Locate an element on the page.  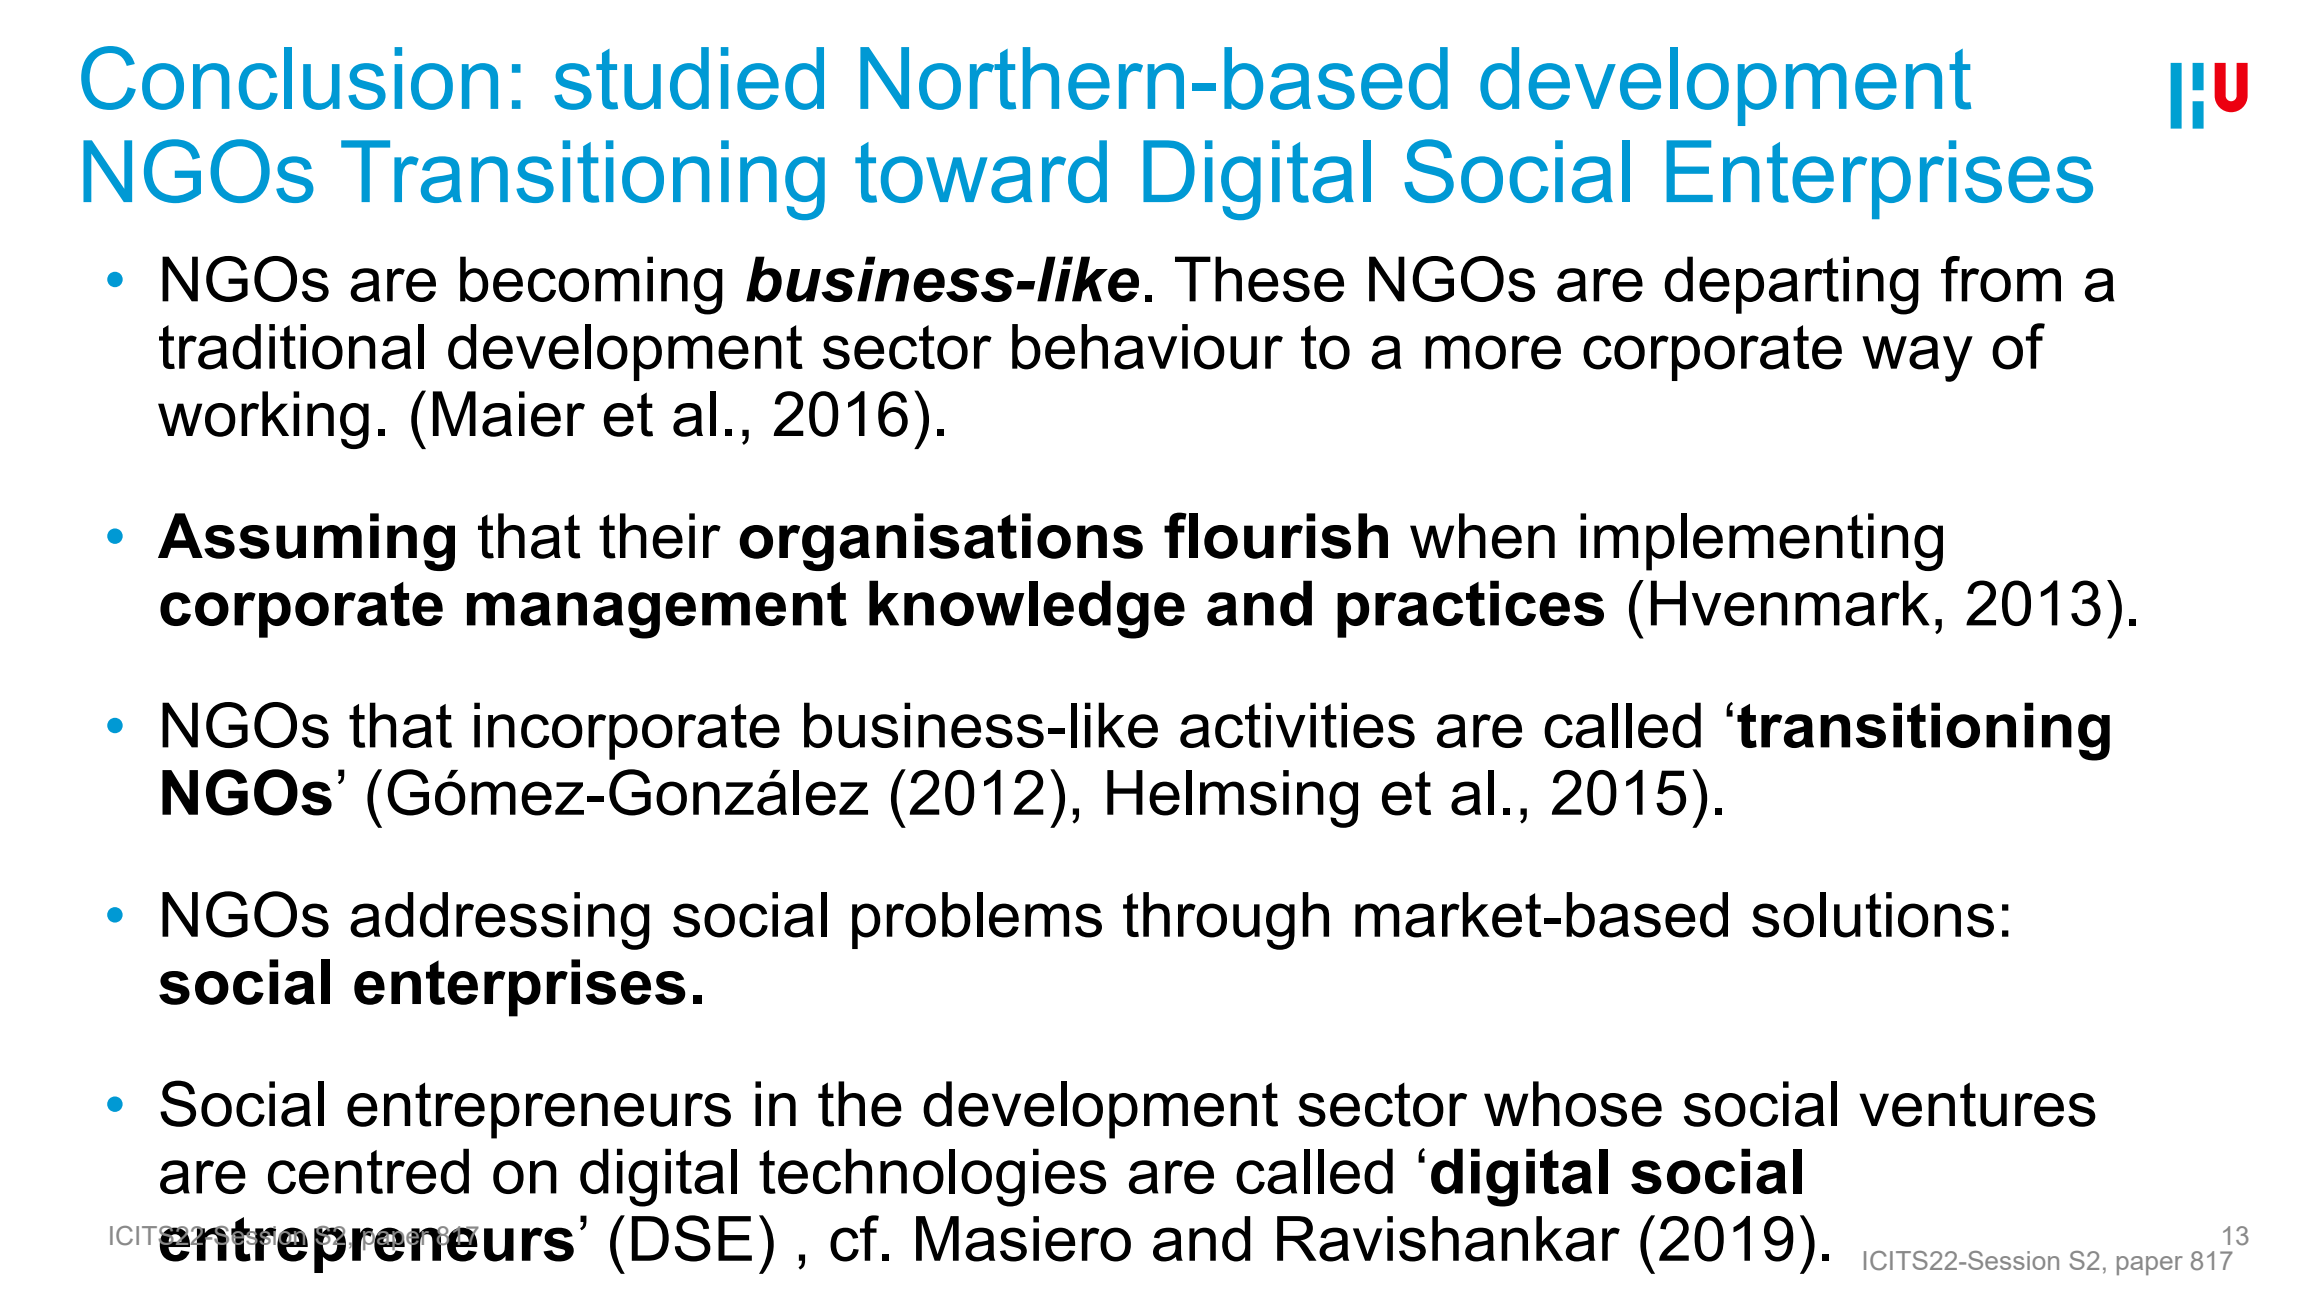
toward is located at coordinates (981, 171).
